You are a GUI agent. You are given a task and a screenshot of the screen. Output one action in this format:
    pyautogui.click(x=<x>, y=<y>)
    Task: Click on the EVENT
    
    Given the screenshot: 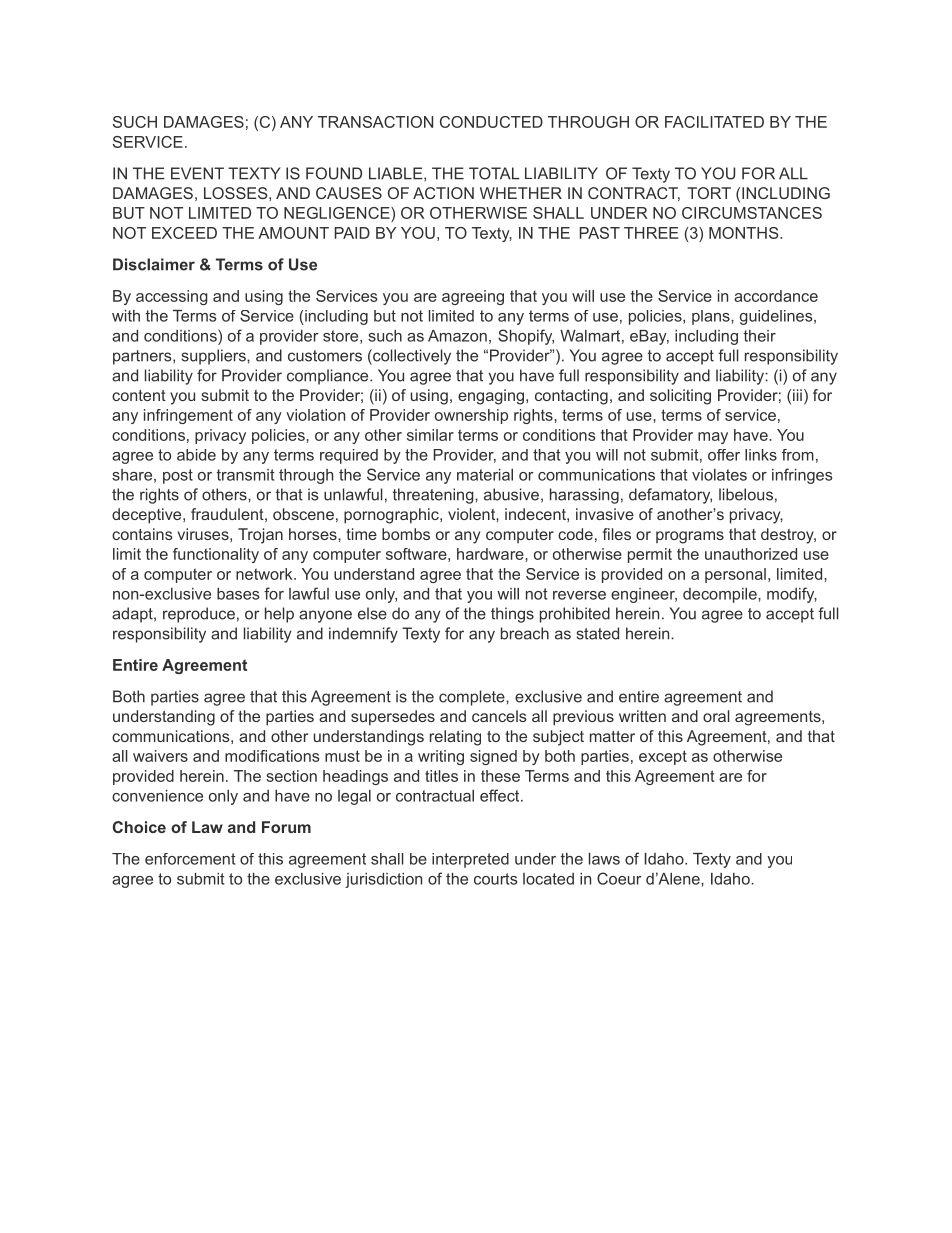 What is the action you would take?
    pyautogui.click(x=197, y=173)
